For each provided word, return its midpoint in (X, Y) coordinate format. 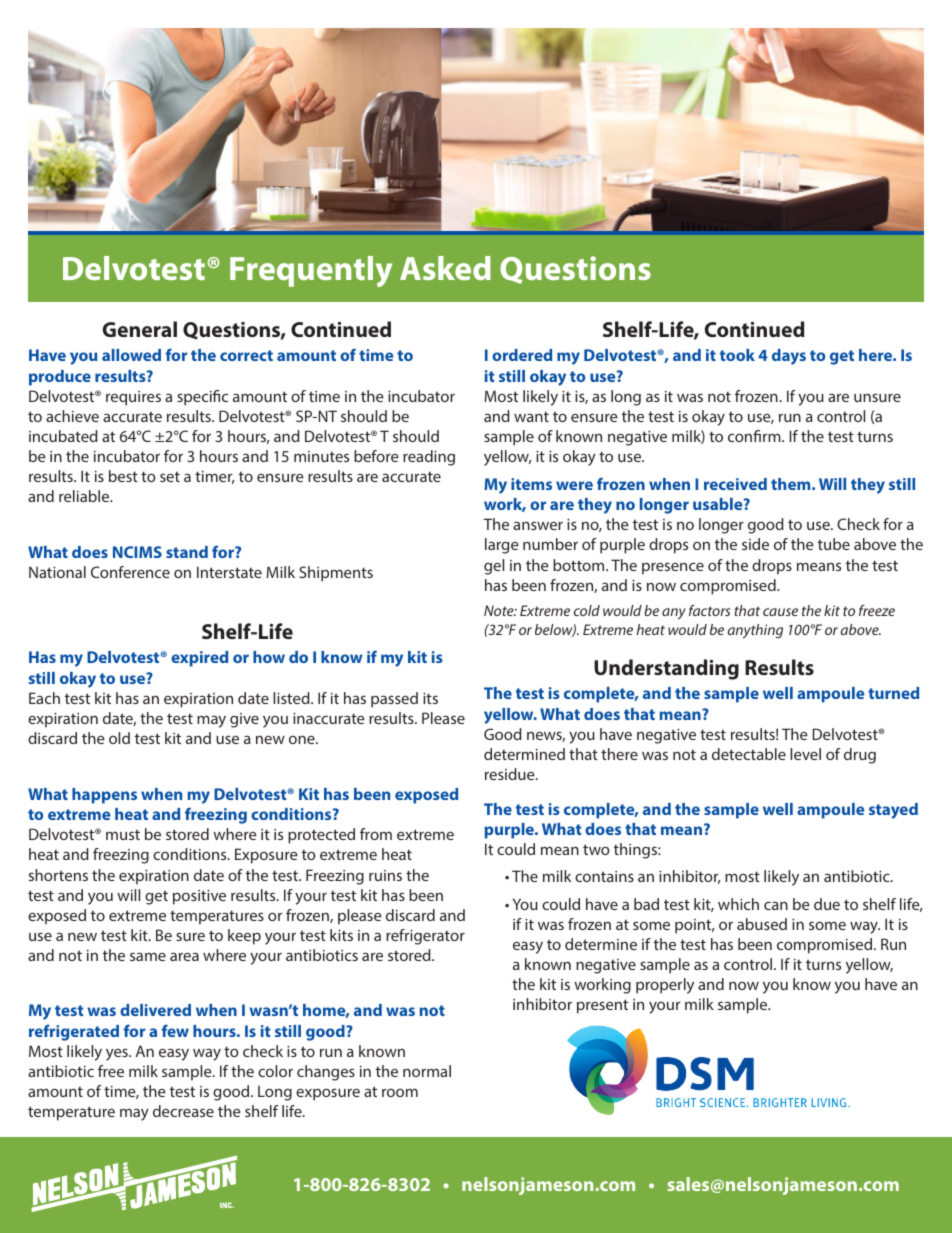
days (789, 357)
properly (665, 986)
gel (494, 567)
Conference (130, 572)
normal (427, 1071)
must (123, 834)
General (140, 329)
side (755, 544)
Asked (445, 268)
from (376, 834)
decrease (183, 1111)
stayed (893, 811)
